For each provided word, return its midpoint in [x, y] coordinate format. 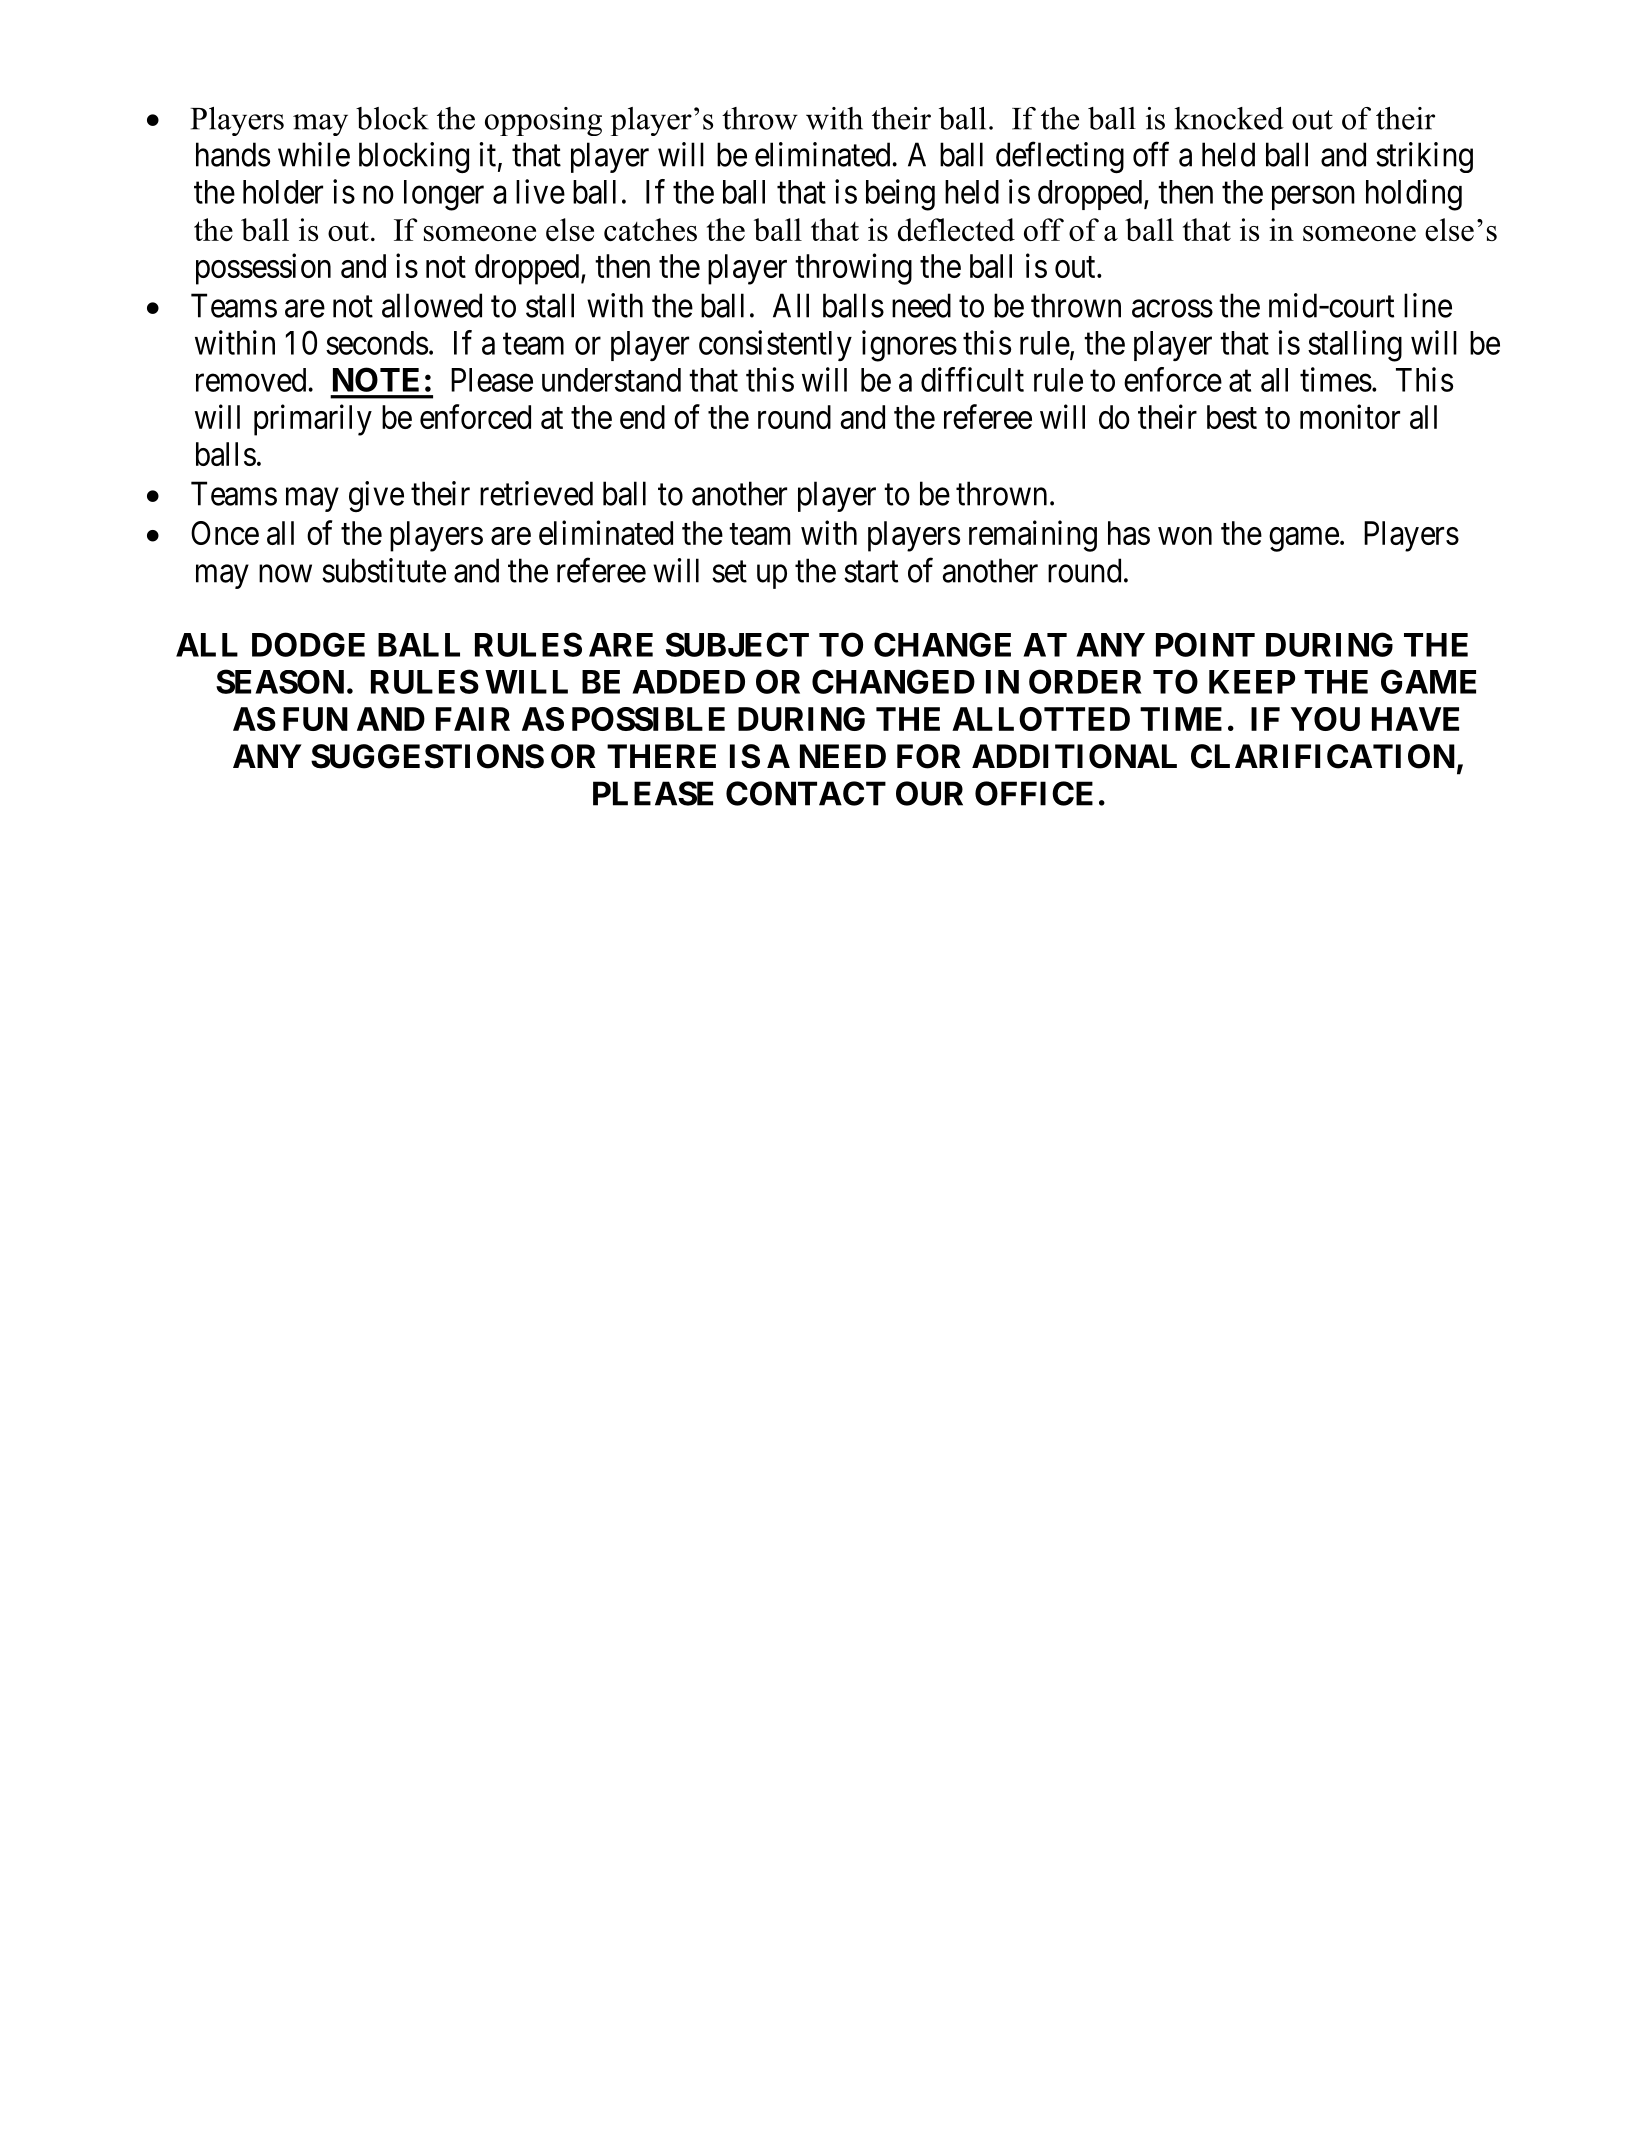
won [1185, 536]
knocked [1229, 118]
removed [252, 380]
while [314, 154]
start [871, 572]
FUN [315, 719]
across [1172, 309]
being [900, 195]
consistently [775, 345]
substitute [384, 570]
